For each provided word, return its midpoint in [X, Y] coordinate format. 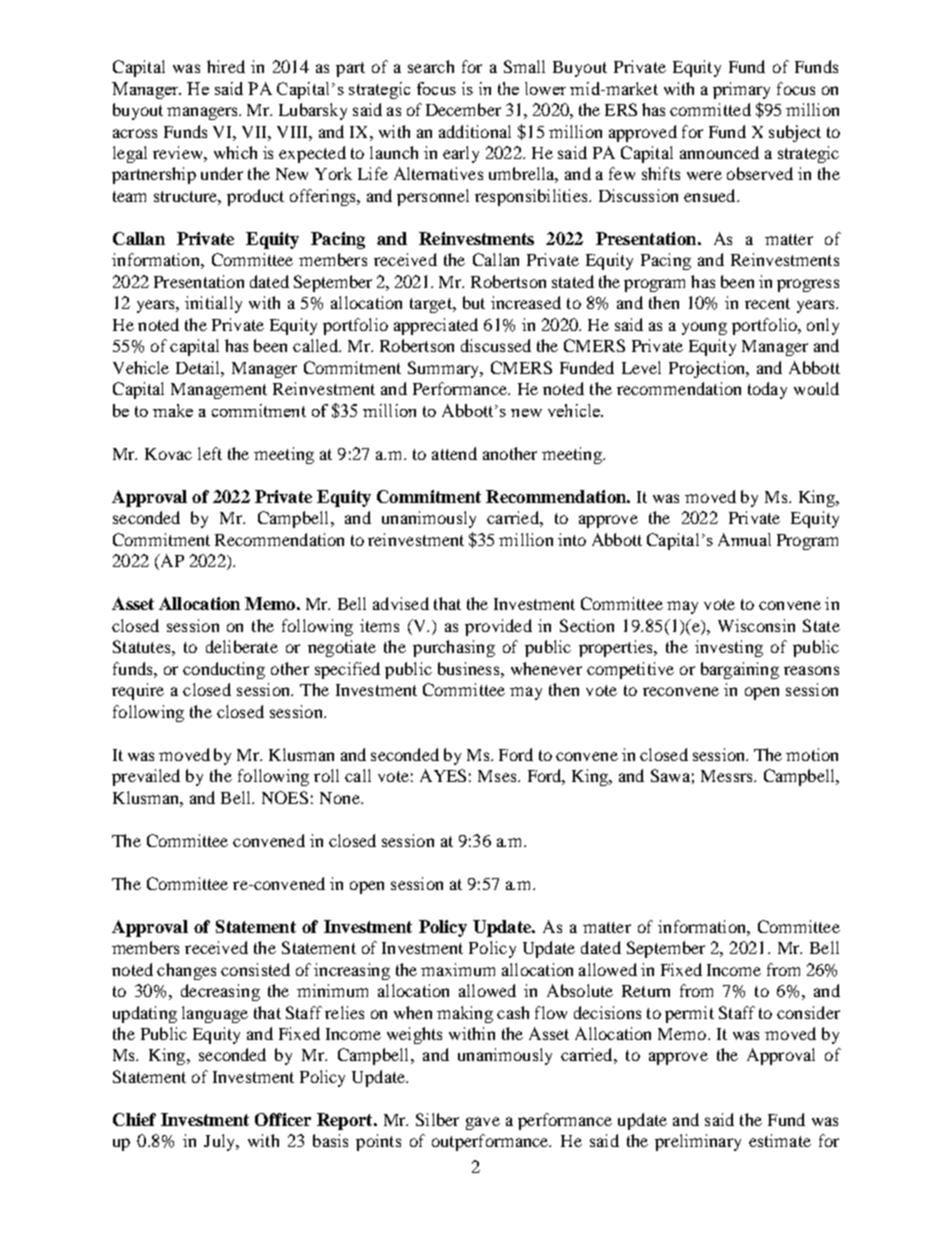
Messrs [728, 776]
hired [226, 66]
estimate [780, 1140]
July [221, 1142]
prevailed [146, 777]
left [210, 453]
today [767, 390]
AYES [443, 775]
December [463, 109]
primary [741, 90]
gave [483, 1123]
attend [454, 453]
